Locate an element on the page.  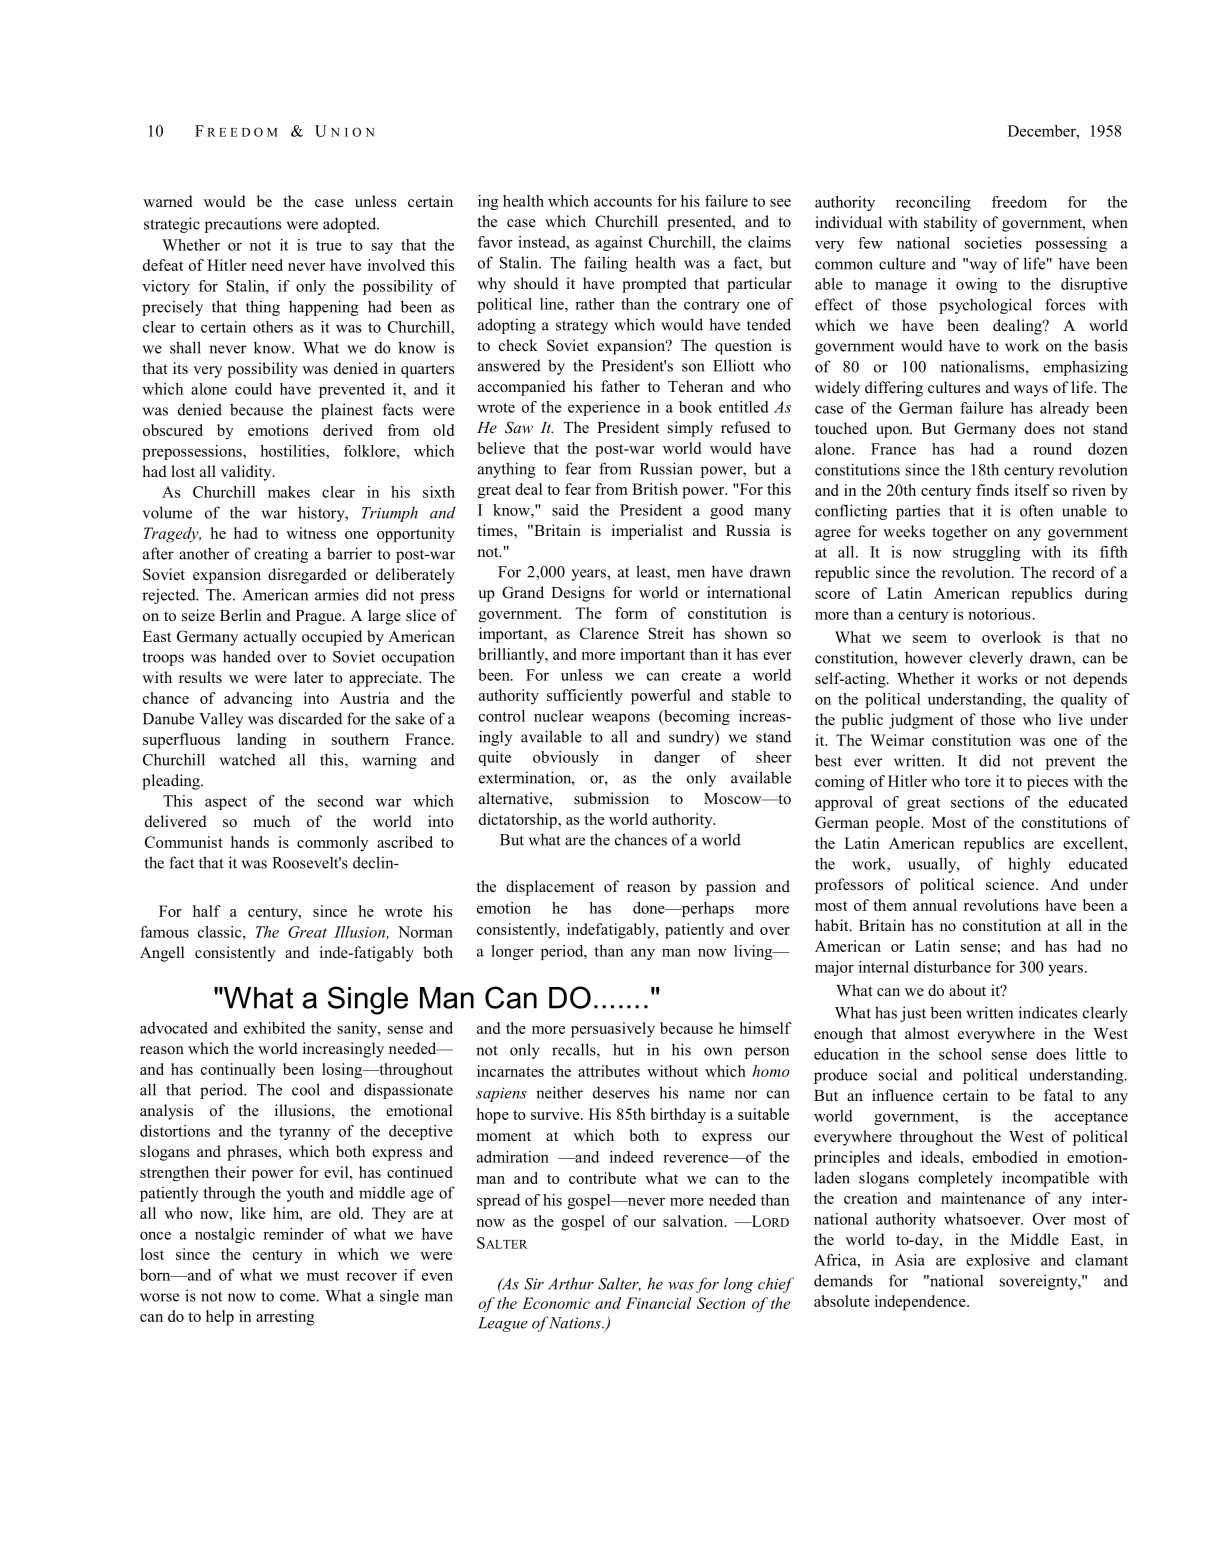
precautions is located at coordinates (243, 225).
